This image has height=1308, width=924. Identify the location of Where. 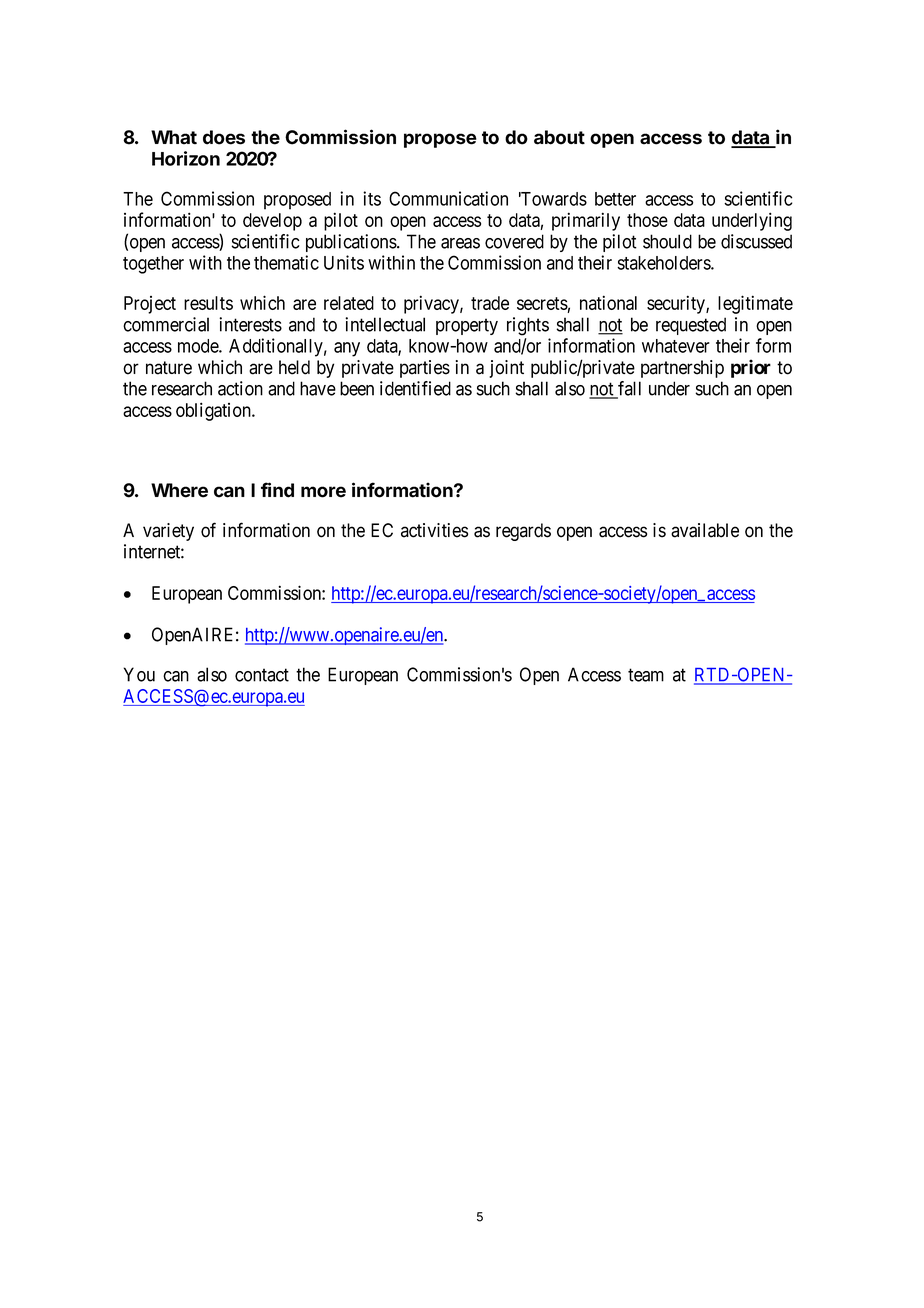
(179, 490).
